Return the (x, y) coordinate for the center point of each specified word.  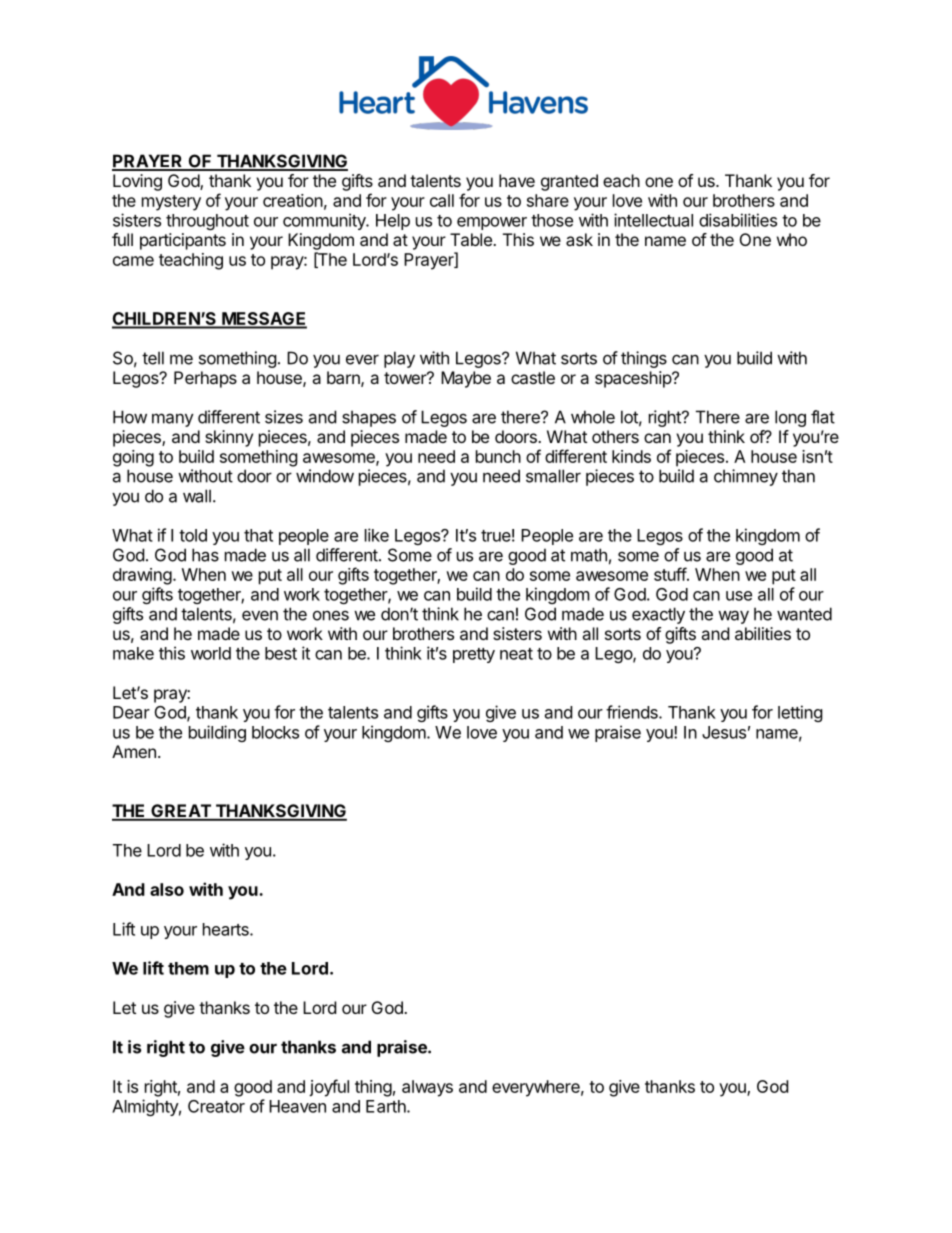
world (211, 653)
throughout (207, 222)
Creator (216, 1106)
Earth (387, 1106)
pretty (474, 655)
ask (579, 239)
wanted (804, 614)
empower (492, 223)
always (427, 1088)
